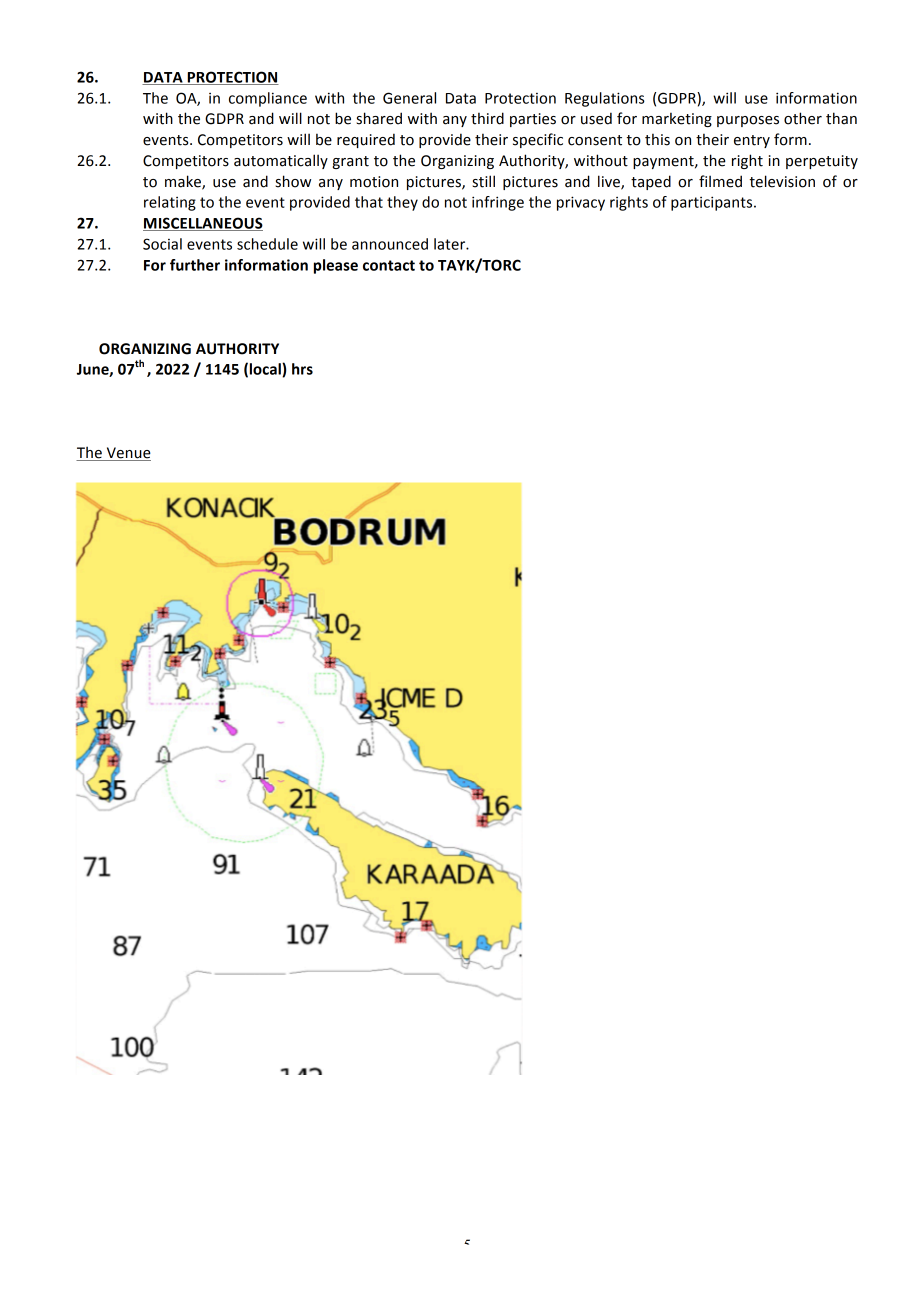 The width and height of the screenshot is (924, 1308). I want to click on further, so click(195, 265).
